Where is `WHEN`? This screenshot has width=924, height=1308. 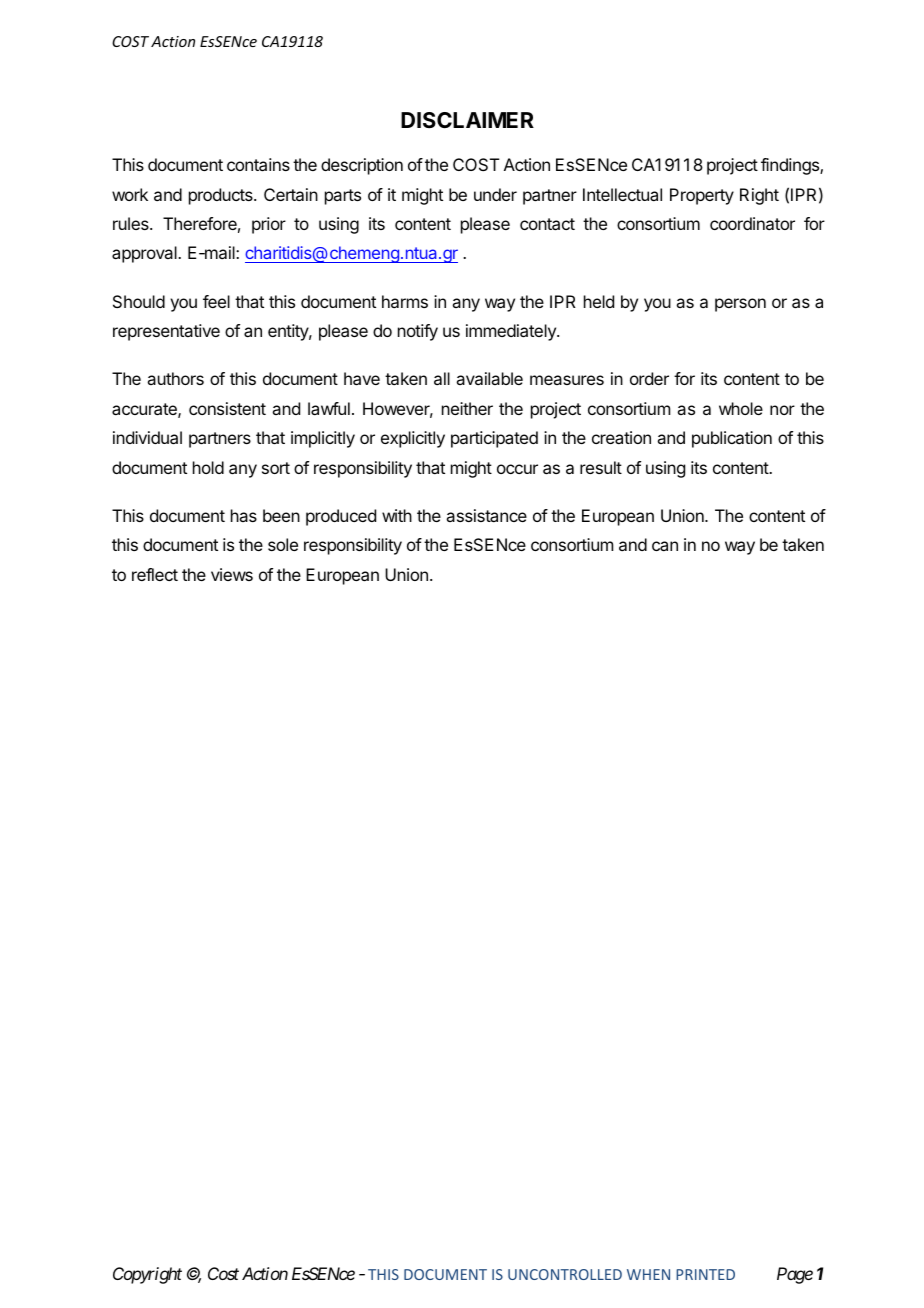 WHEN is located at coordinates (648, 1274).
